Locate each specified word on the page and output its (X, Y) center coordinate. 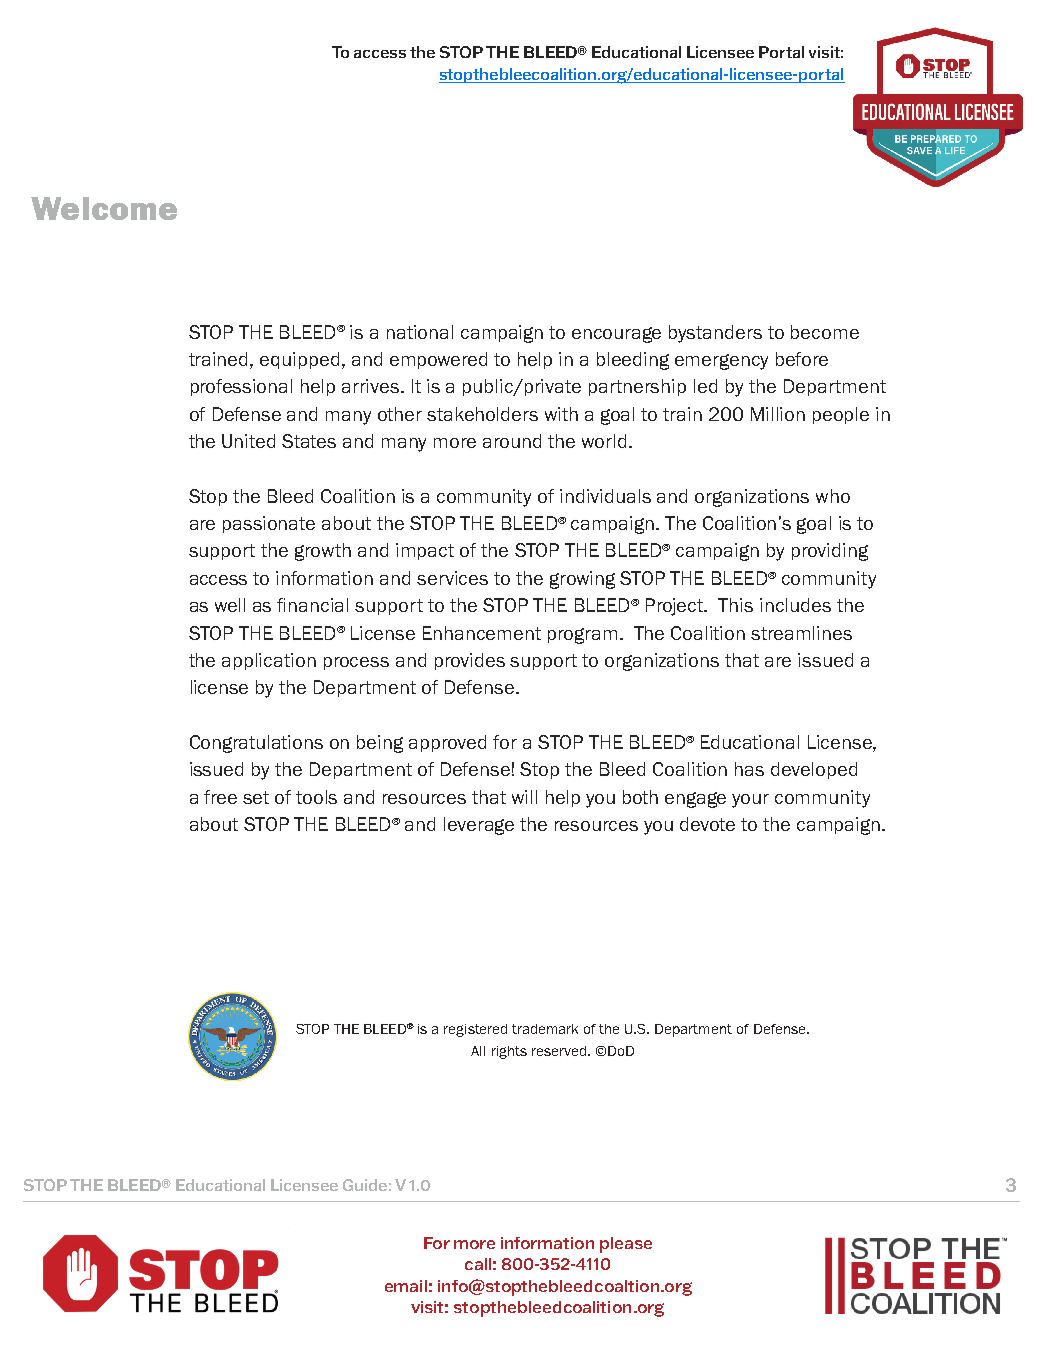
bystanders (715, 334)
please (626, 1245)
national (420, 332)
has (749, 769)
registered (475, 1030)
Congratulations (256, 744)
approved (447, 743)
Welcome (104, 208)
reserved (560, 1051)
